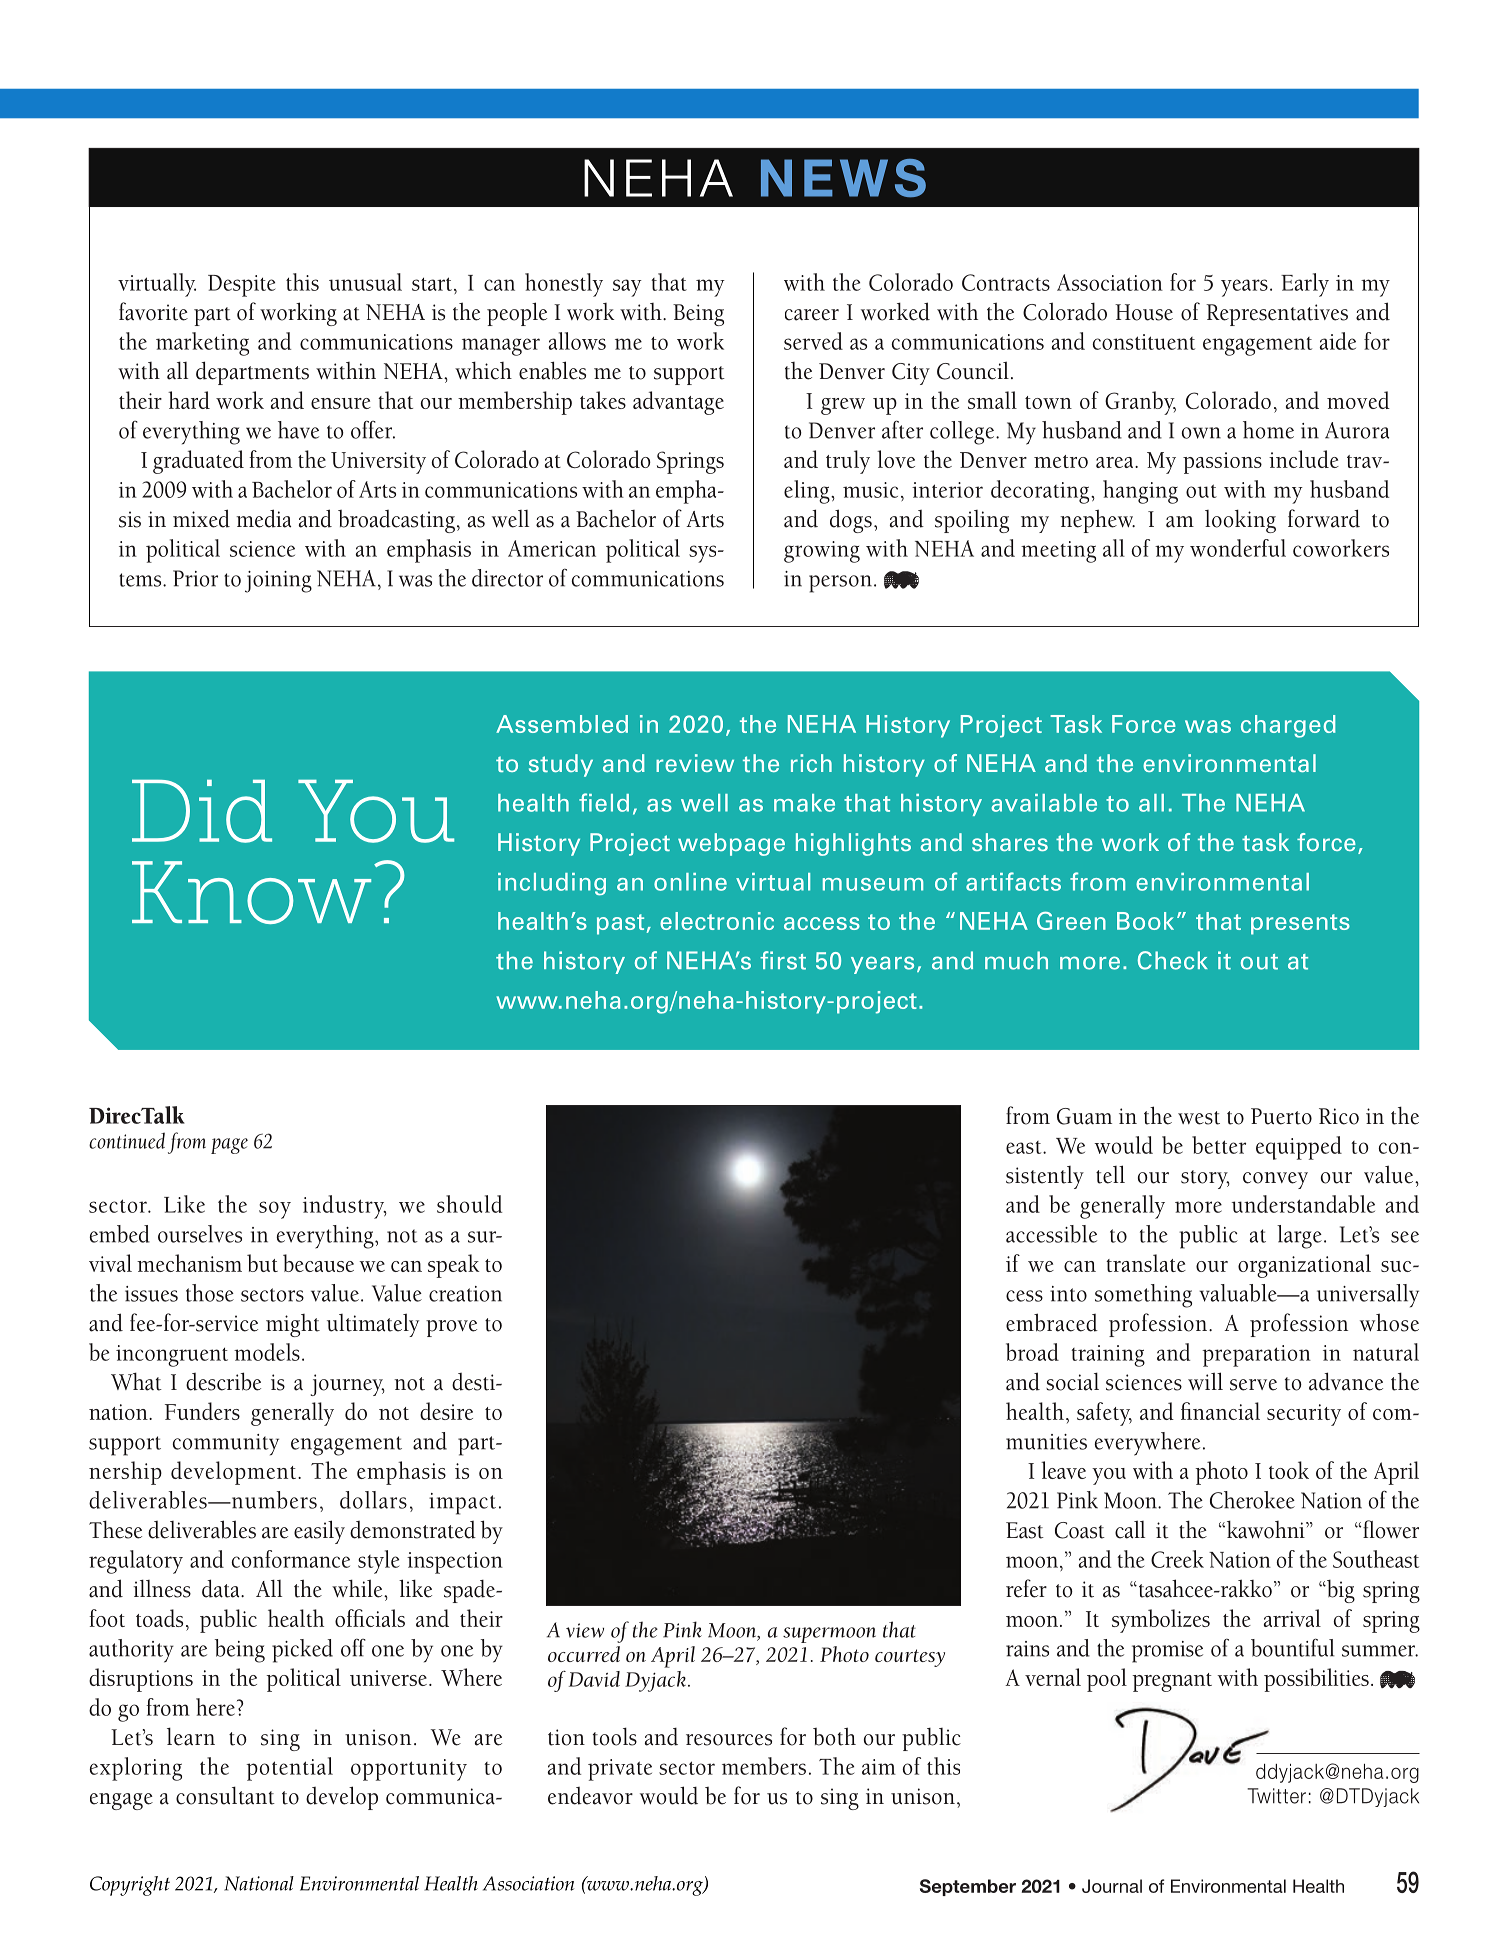 This document has width=1508, height=1952. What do you see at coordinates (202, 811) in the document?
I see `Did` at bounding box center [202, 811].
